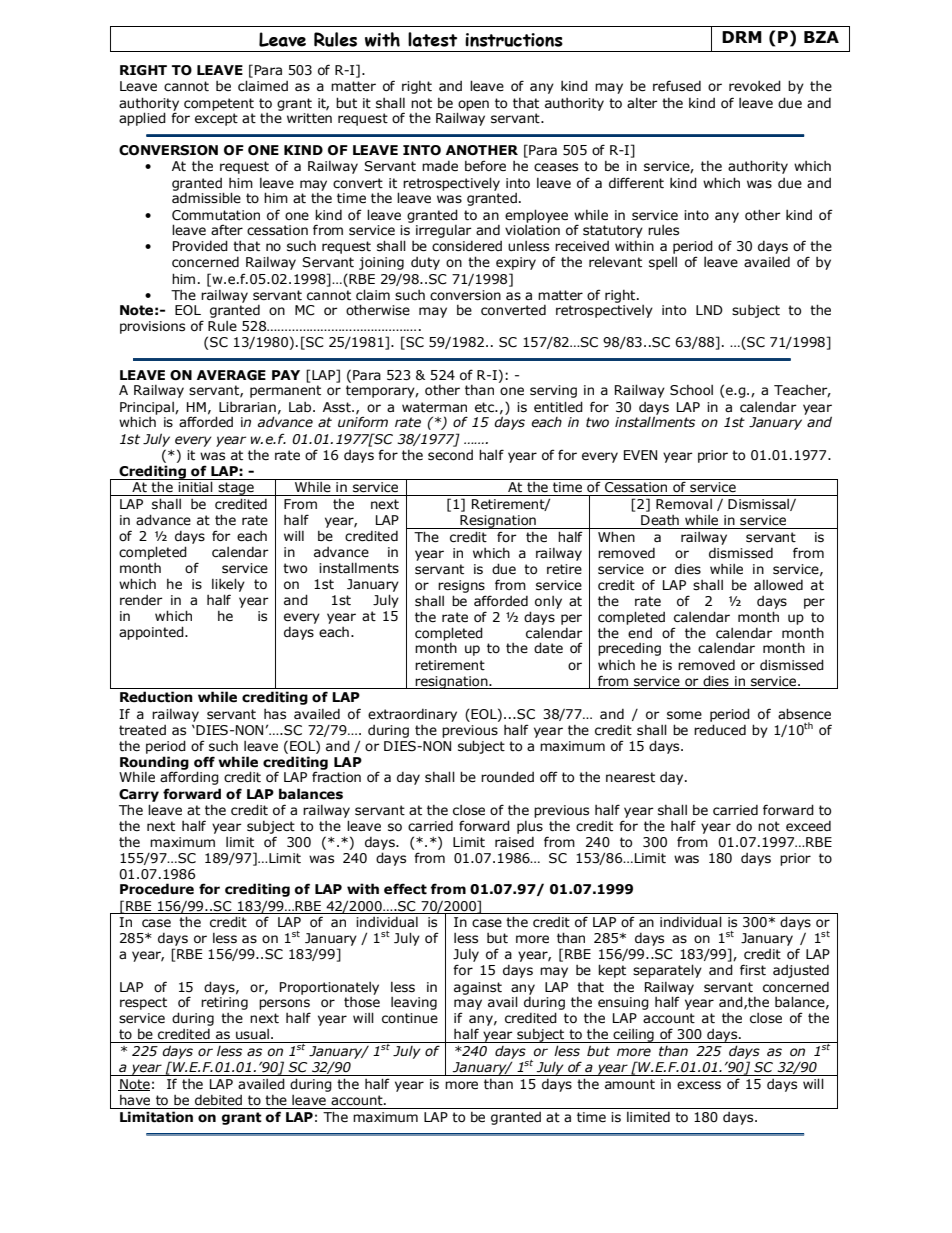  What do you see at coordinates (755, 86) in the document?
I see `revoked` at bounding box center [755, 86].
